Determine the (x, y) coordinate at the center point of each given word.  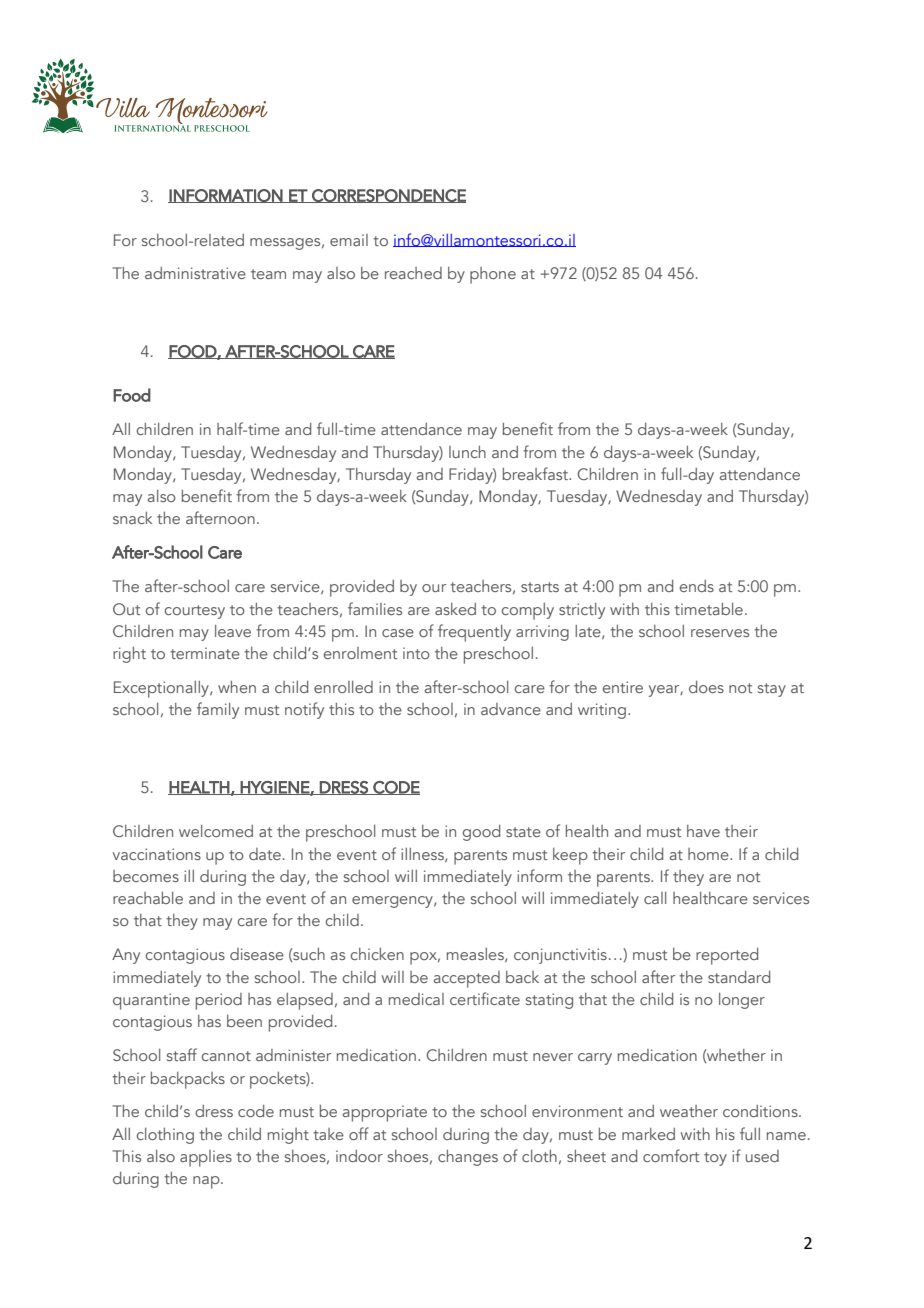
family (218, 710)
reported (727, 956)
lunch (467, 452)
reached (413, 273)
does (706, 687)
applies (206, 1158)
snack (132, 518)
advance (511, 709)
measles (476, 955)
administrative (195, 273)
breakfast (536, 473)
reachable (148, 898)
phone (493, 275)
